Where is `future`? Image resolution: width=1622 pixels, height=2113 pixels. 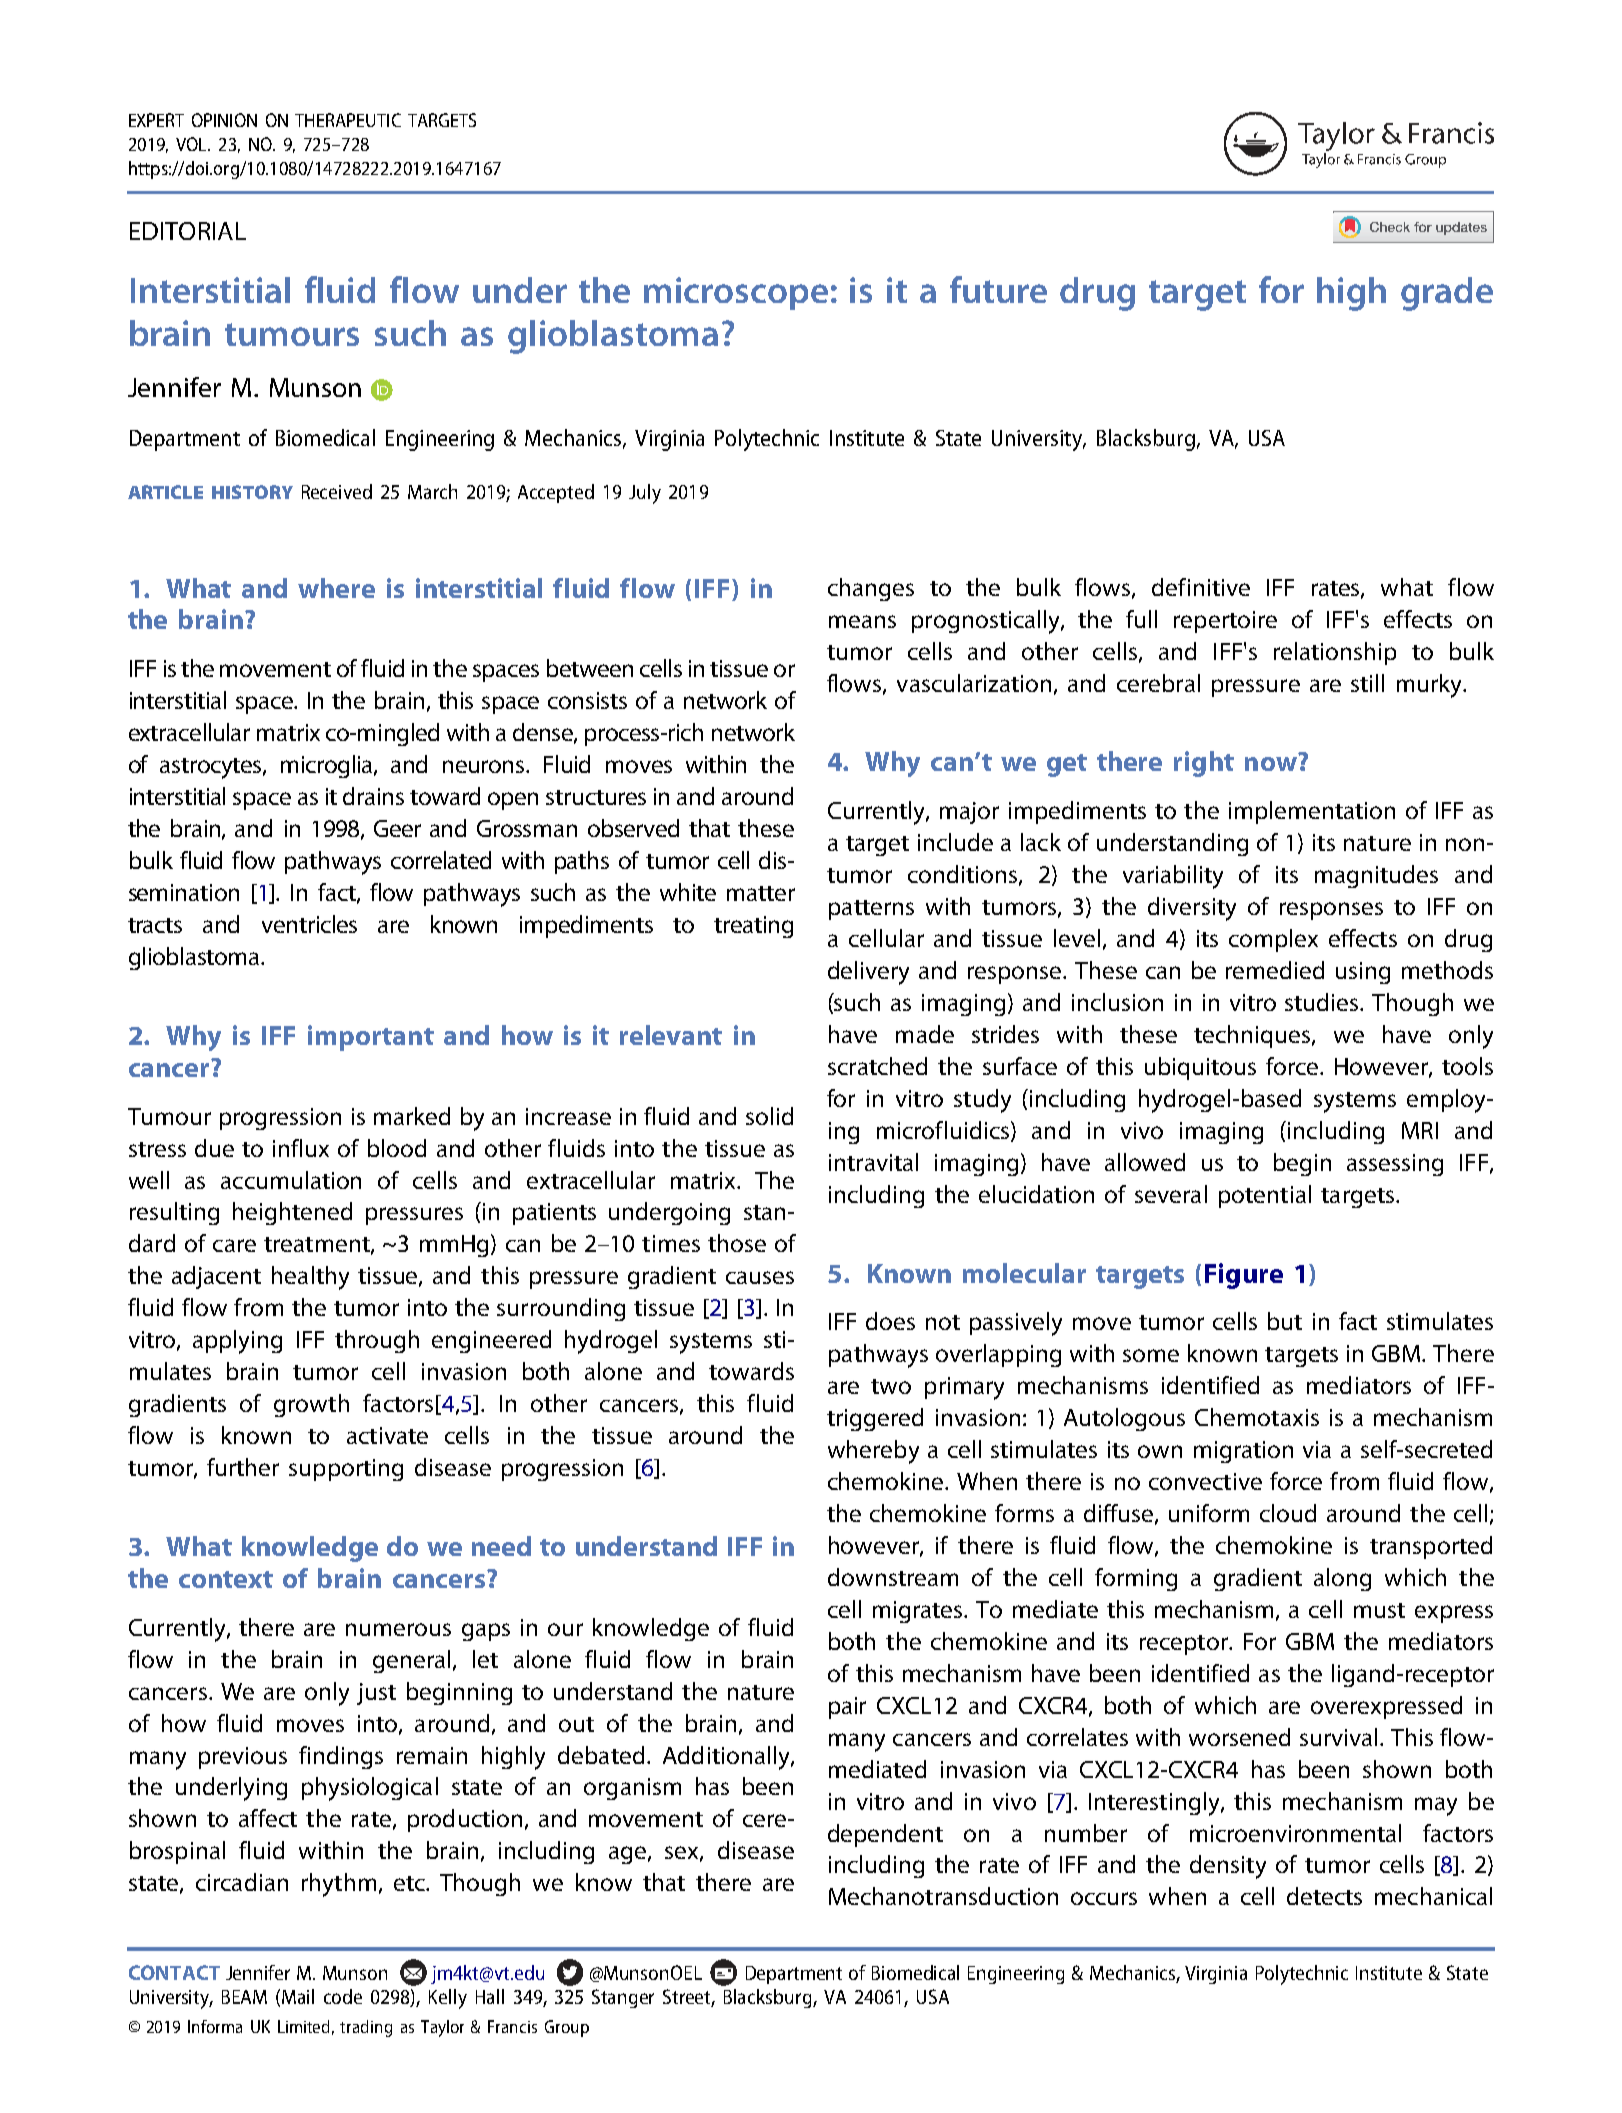 future is located at coordinates (998, 289).
